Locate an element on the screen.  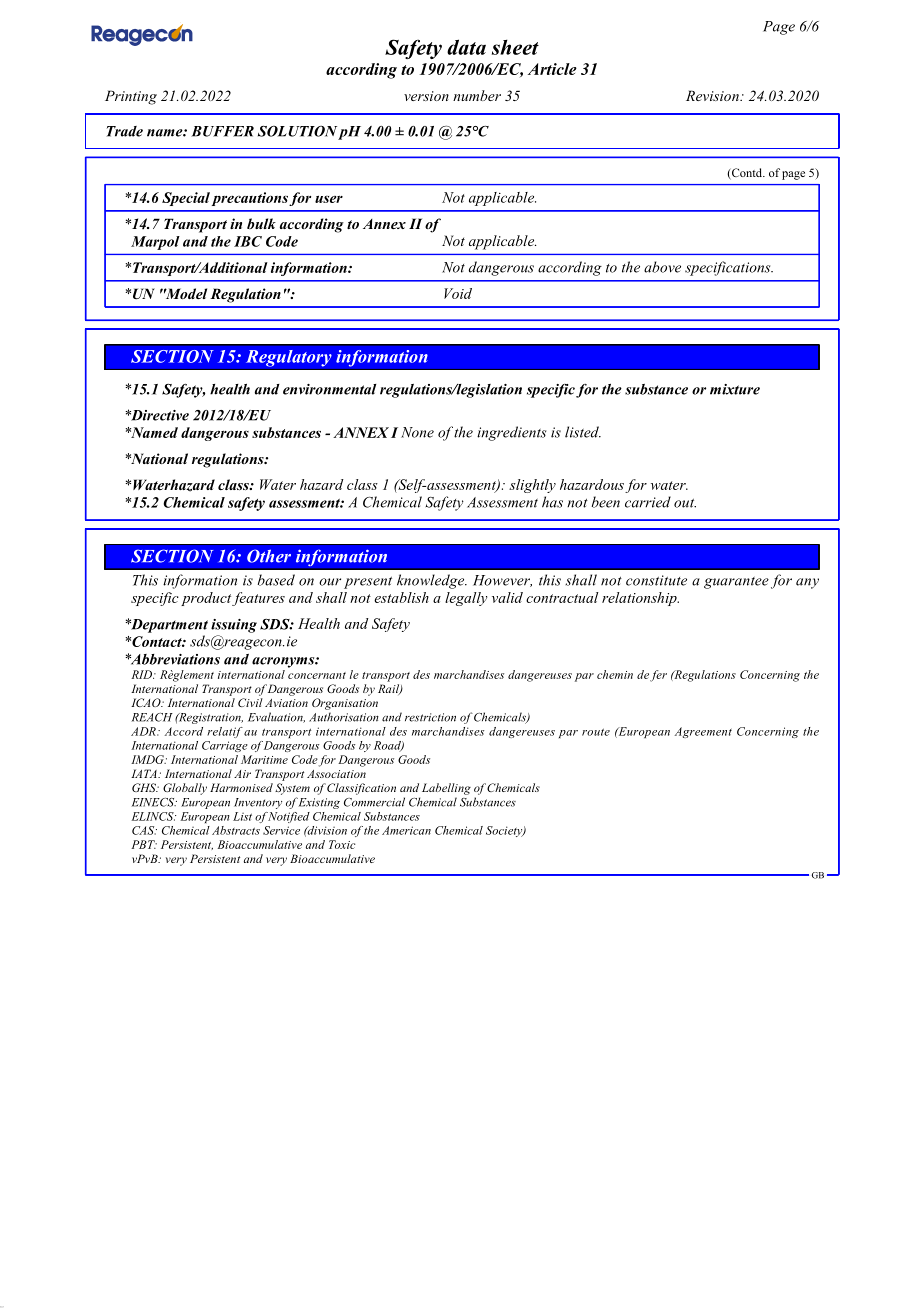
Void is located at coordinates (458, 293).
